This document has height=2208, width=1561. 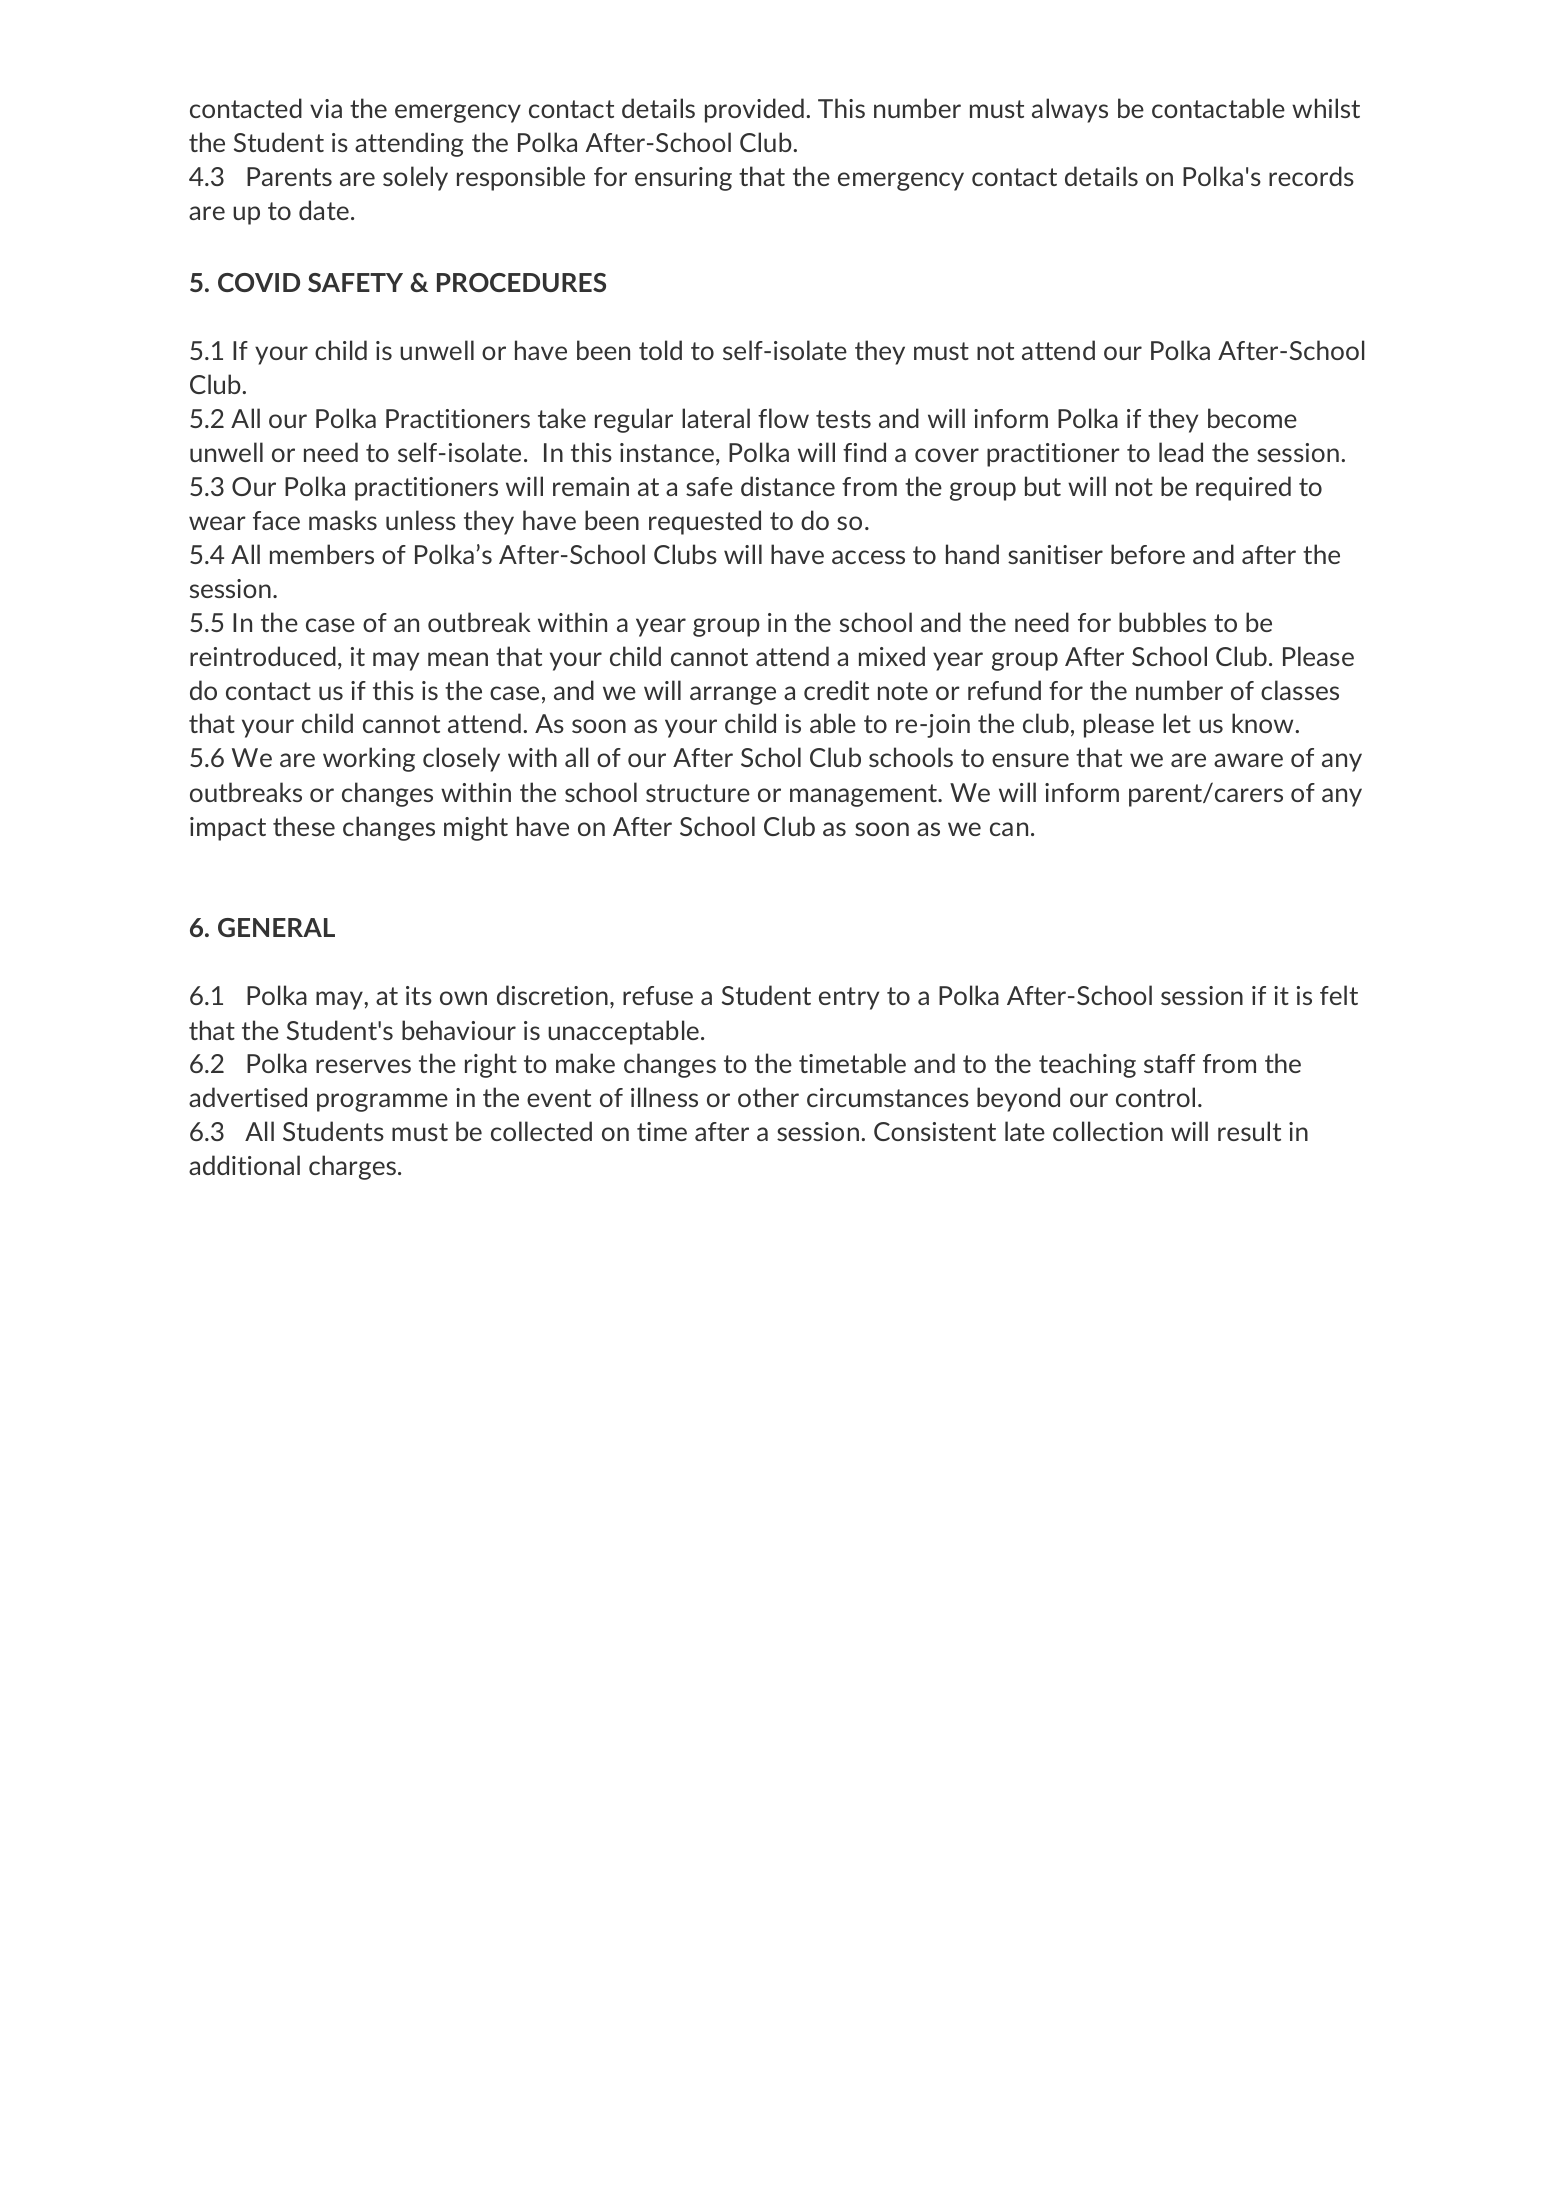 What do you see at coordinates (352, 1167) in the document?
I see `charges` at bounding box center [352, 1167].
